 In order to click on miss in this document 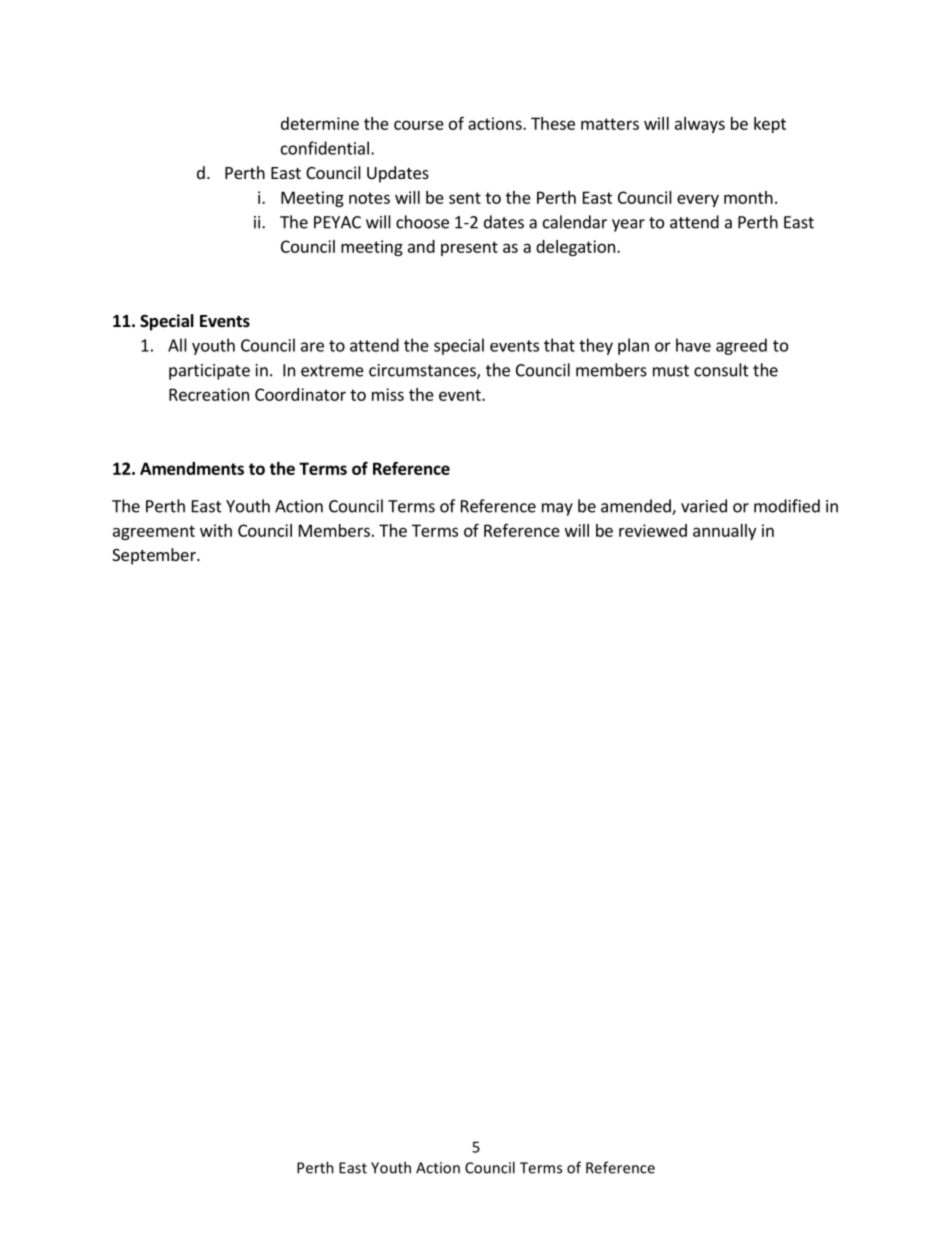, I will do `click(388, 394)`.
